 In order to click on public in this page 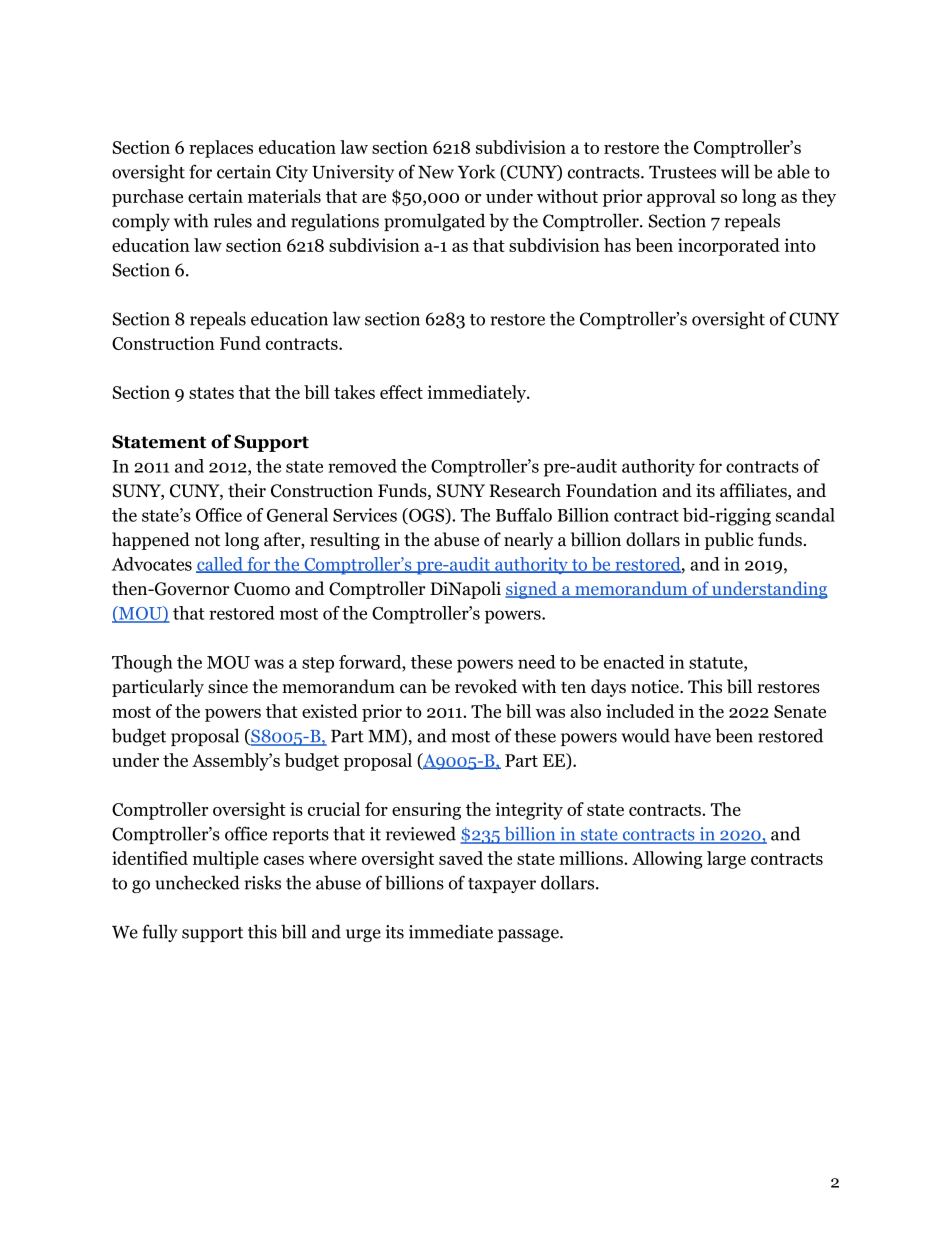, I will do `click(729, 541)`.
